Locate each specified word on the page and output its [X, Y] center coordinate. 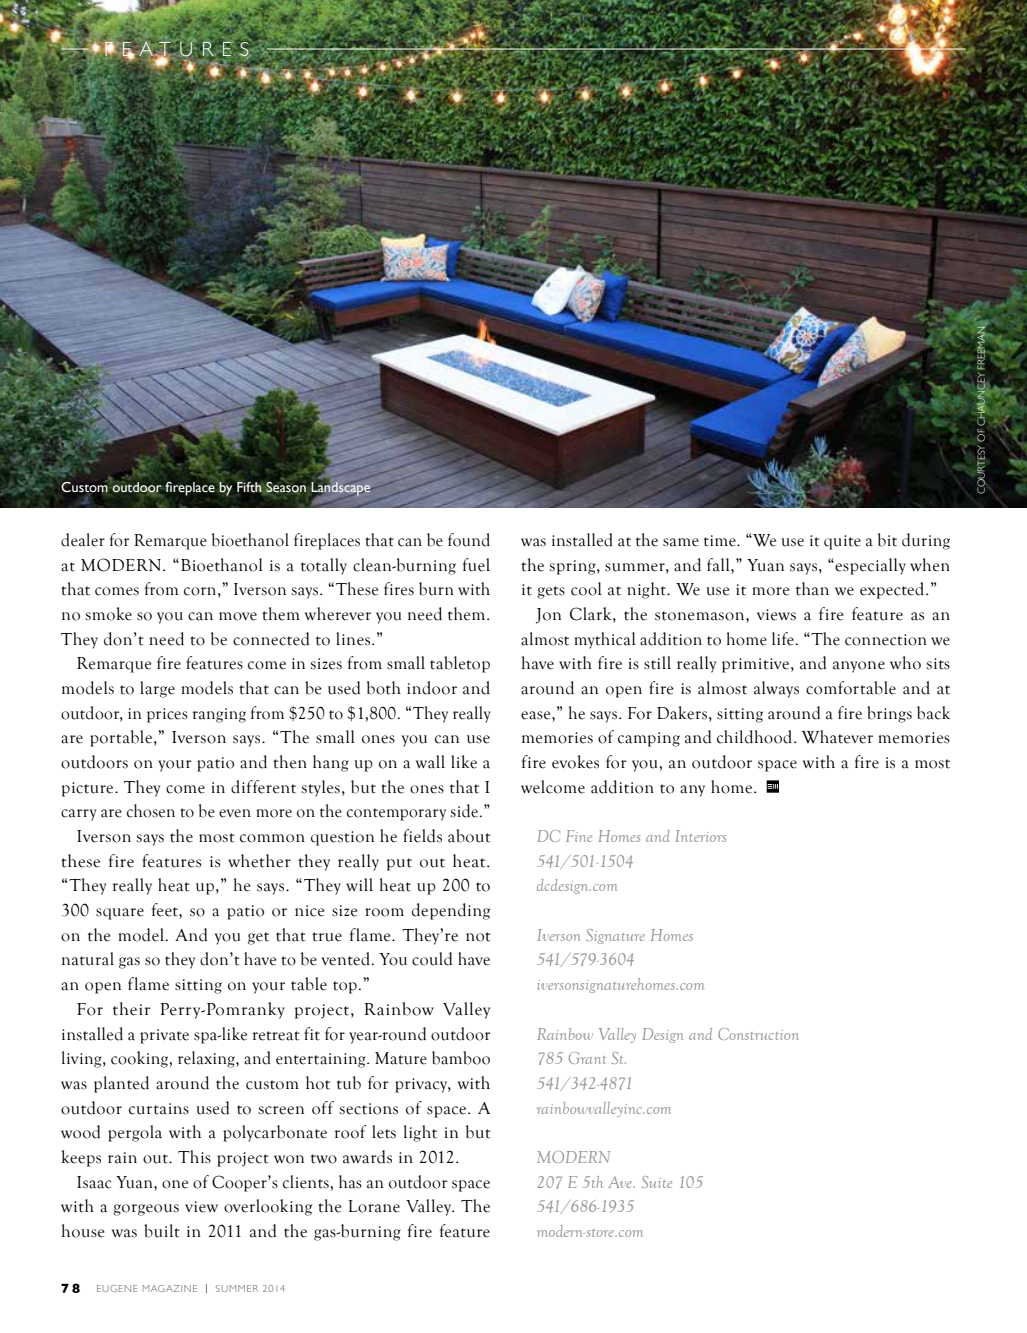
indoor [432, 688]
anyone [859, 667]
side [465, 811]
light [420, 1133]
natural [88, 959]
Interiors [700, 836]
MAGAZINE [170, 1288]
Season [286, 487]
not [478, 937]
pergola [135, 1133]
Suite [657, 1182]
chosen [151, 811]
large [157, 689]
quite [842, 542]
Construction [758, 1034]
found [469, 540]
